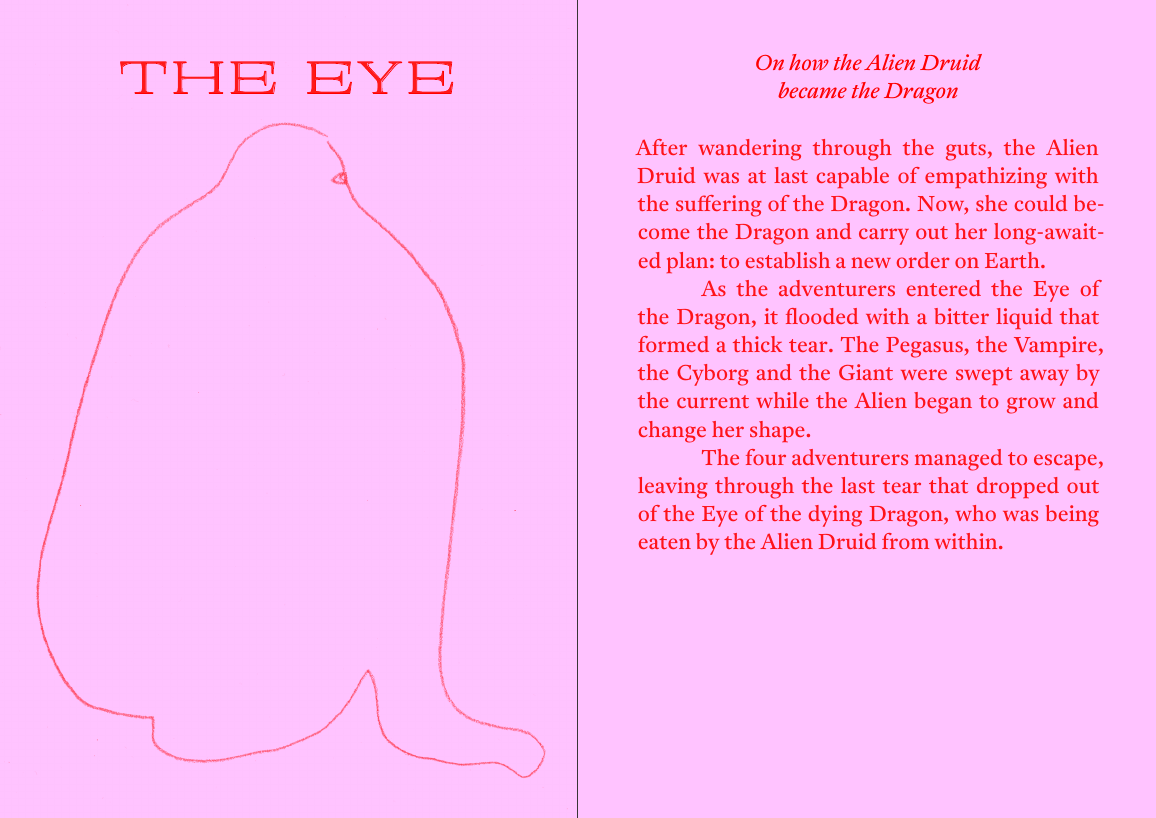 The width and height of the screenshot is (1156, 818). What do you see at coordinates (665, 542) in the screenshot?
I see `eaten` at bounding box center [665, 542].
